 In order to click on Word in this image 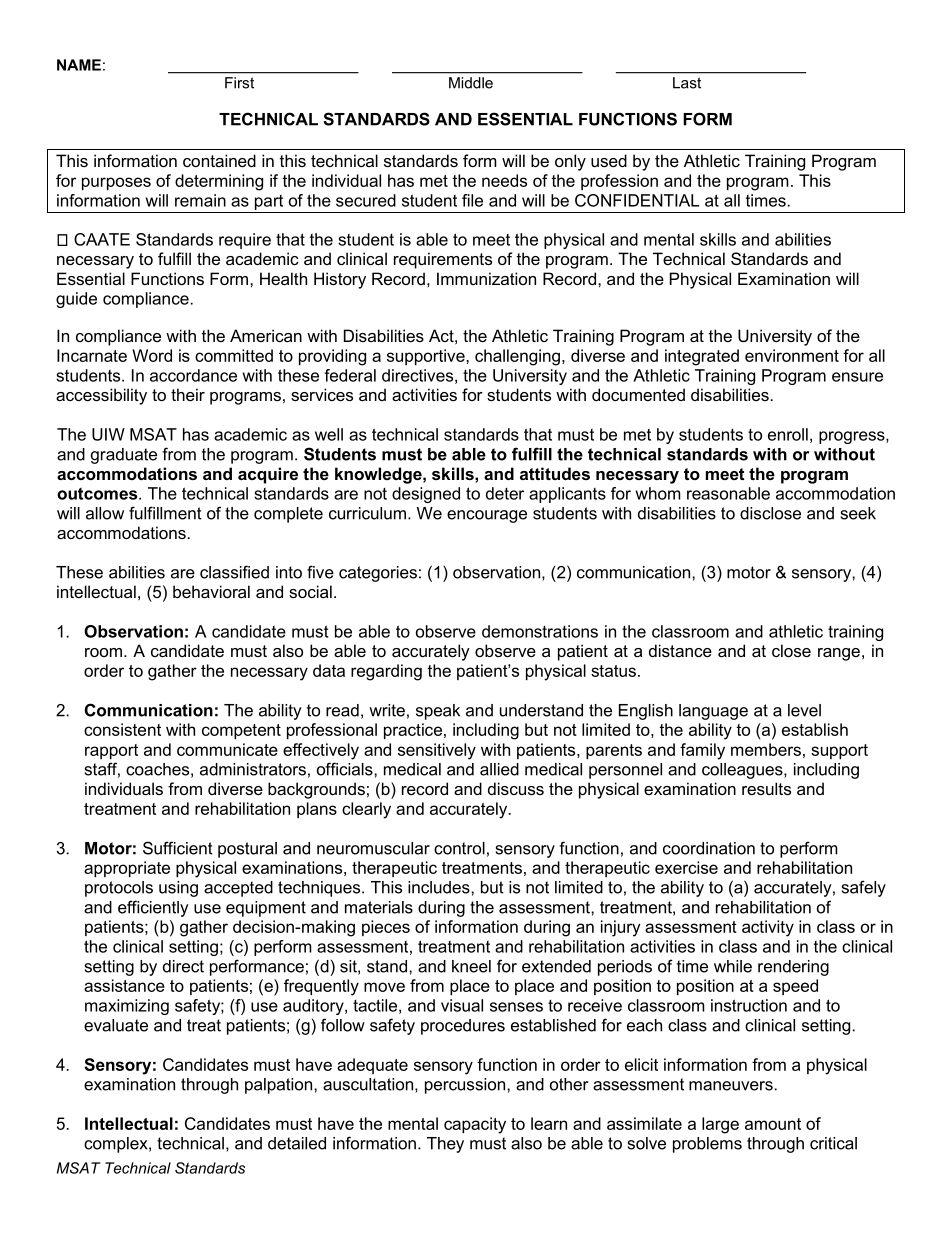, I will do `click(152, 355)`.
